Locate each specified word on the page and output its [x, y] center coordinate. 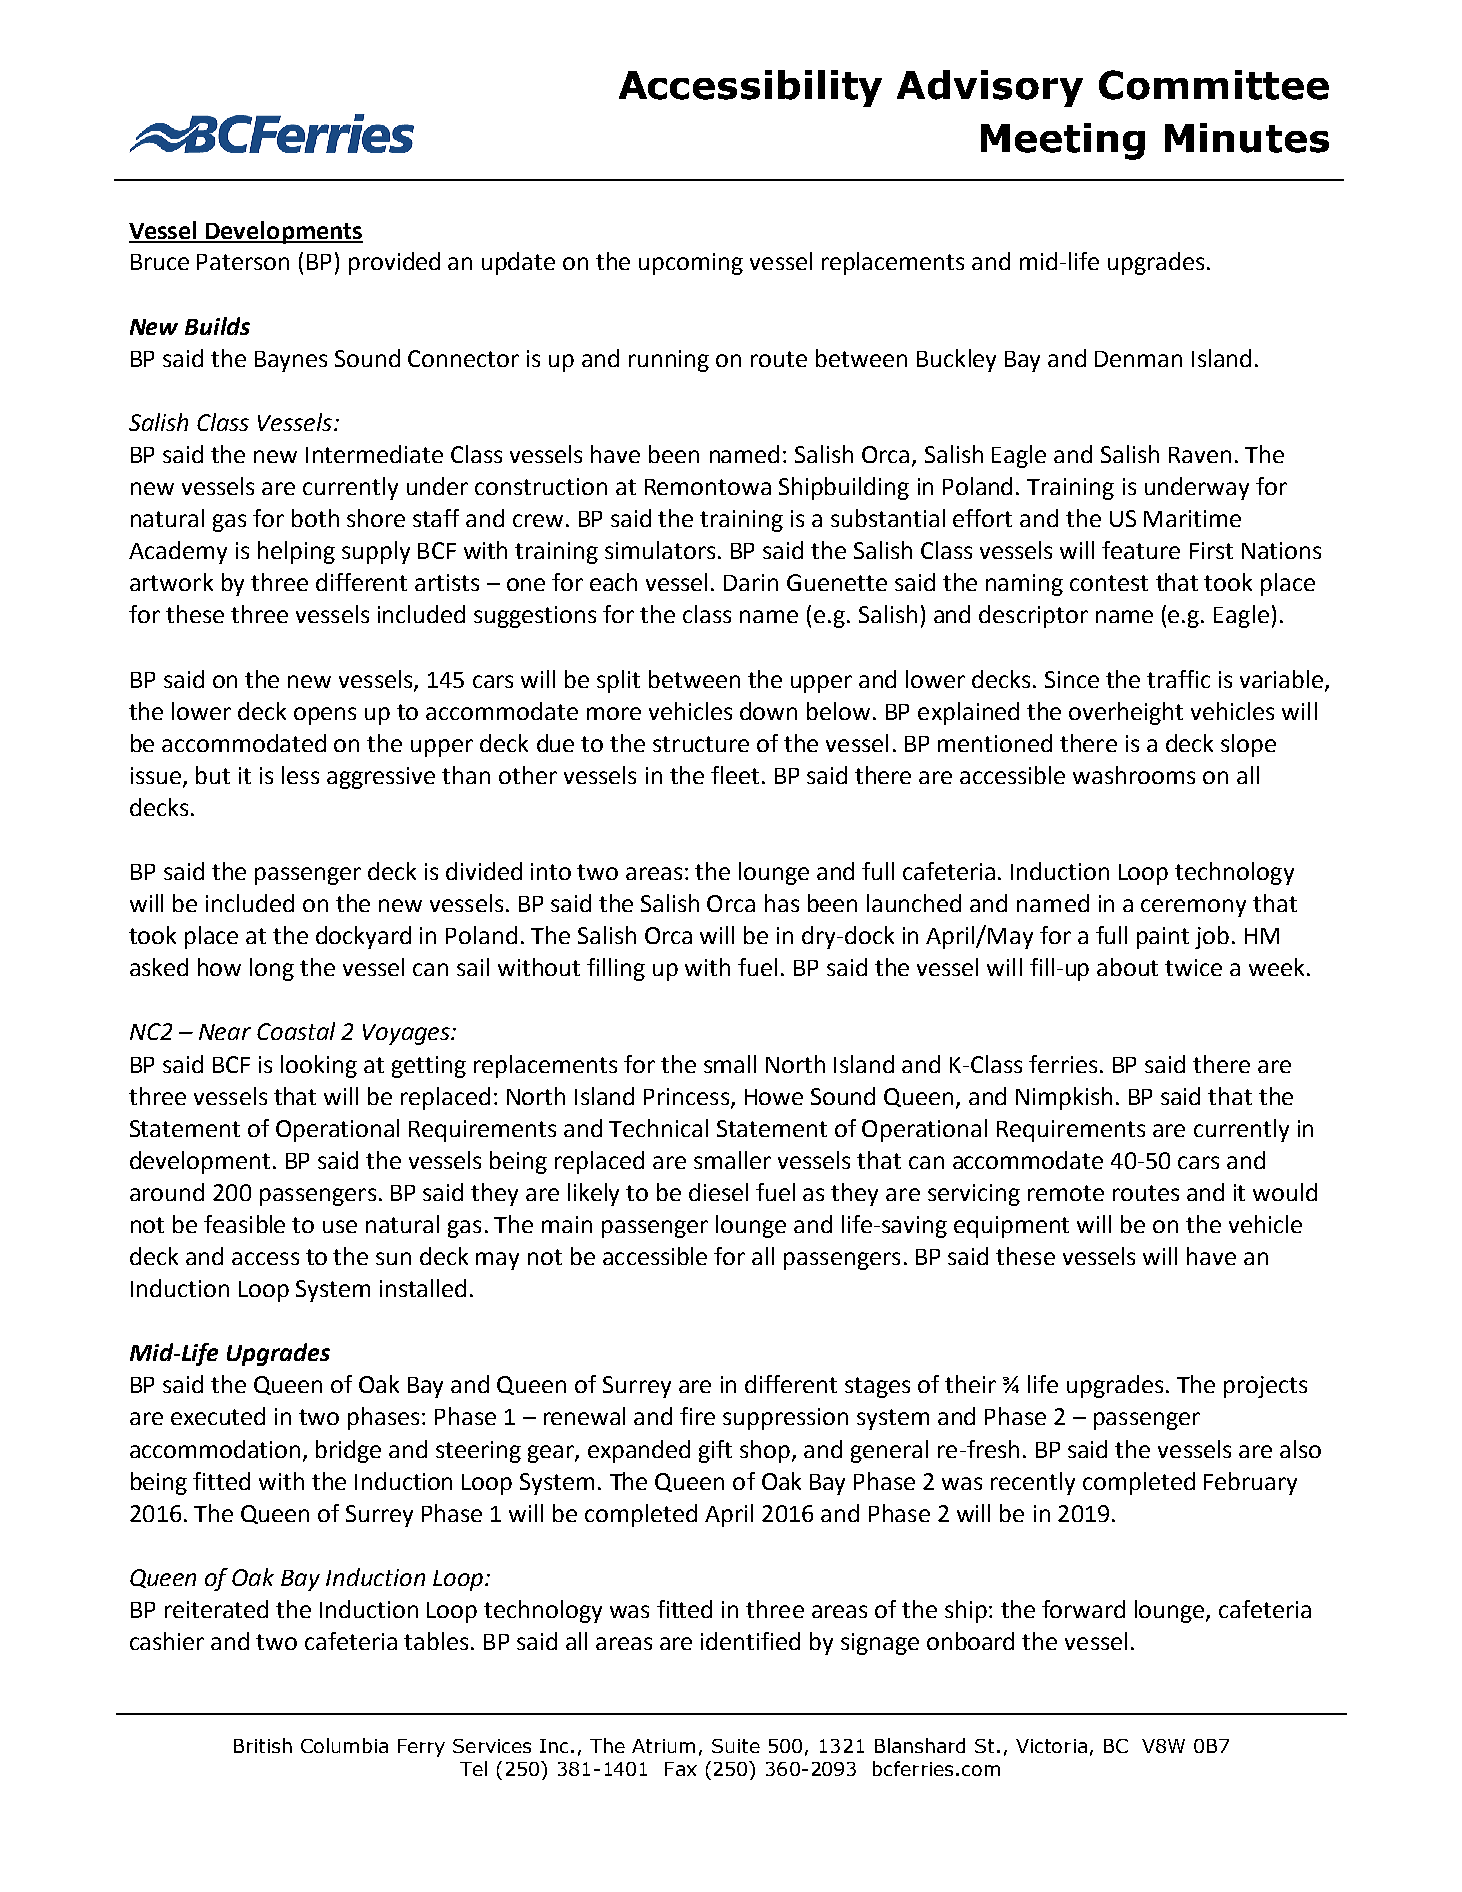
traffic [1178, 679]
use [340, 1226]
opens [325, 716]
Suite [736, 1746]
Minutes [1247, 138]
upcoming [691, 264]
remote [1066, 1193]
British [263, 1745]
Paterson [243, 262]
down [768, 711]
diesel [718, 1192]
